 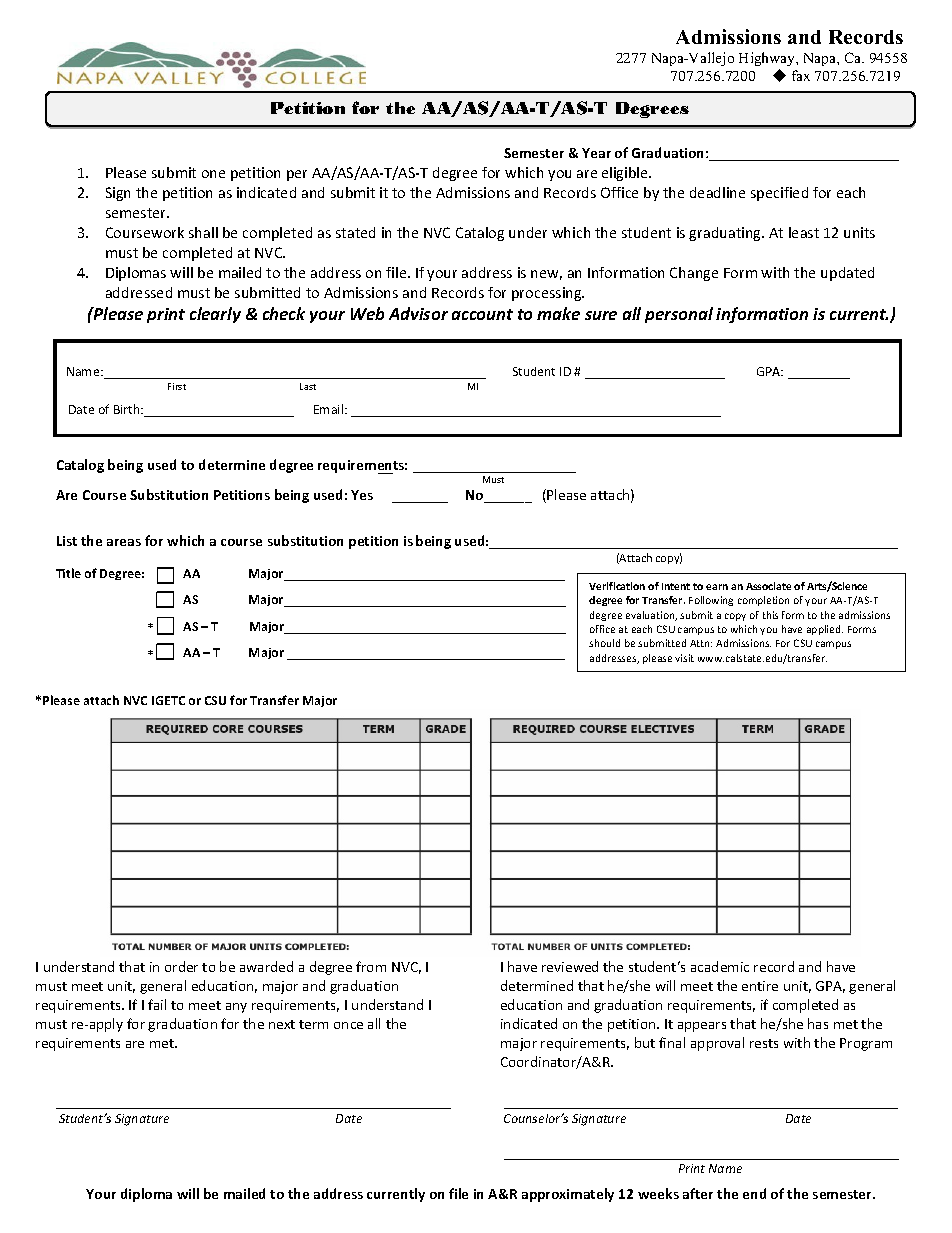 What do you see at coordinates (596, 153) in the screenshot?
I see `Year` at bounding box center [596, 153].
